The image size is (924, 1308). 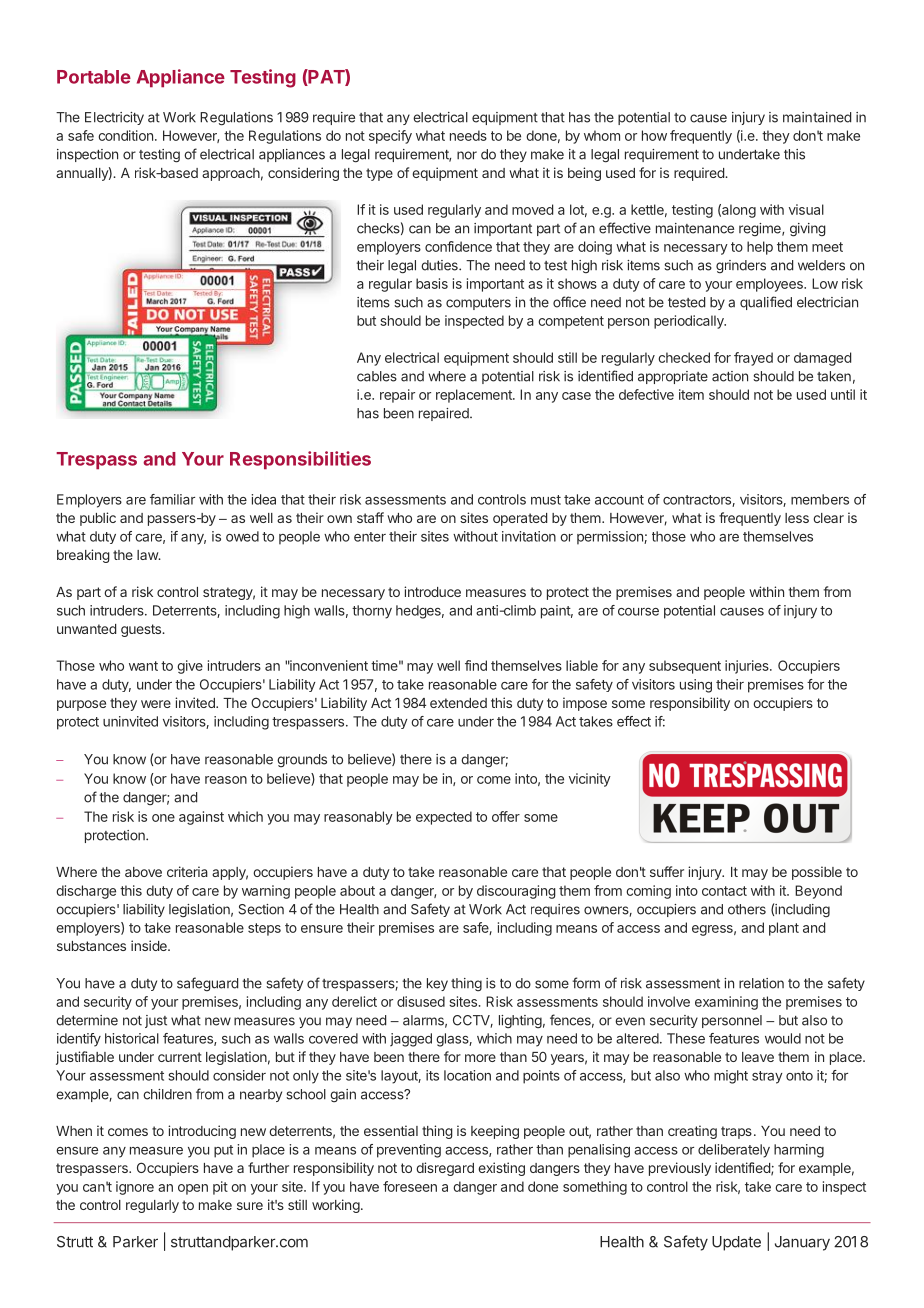 I want to click on give, so click(x=190, y=667).
